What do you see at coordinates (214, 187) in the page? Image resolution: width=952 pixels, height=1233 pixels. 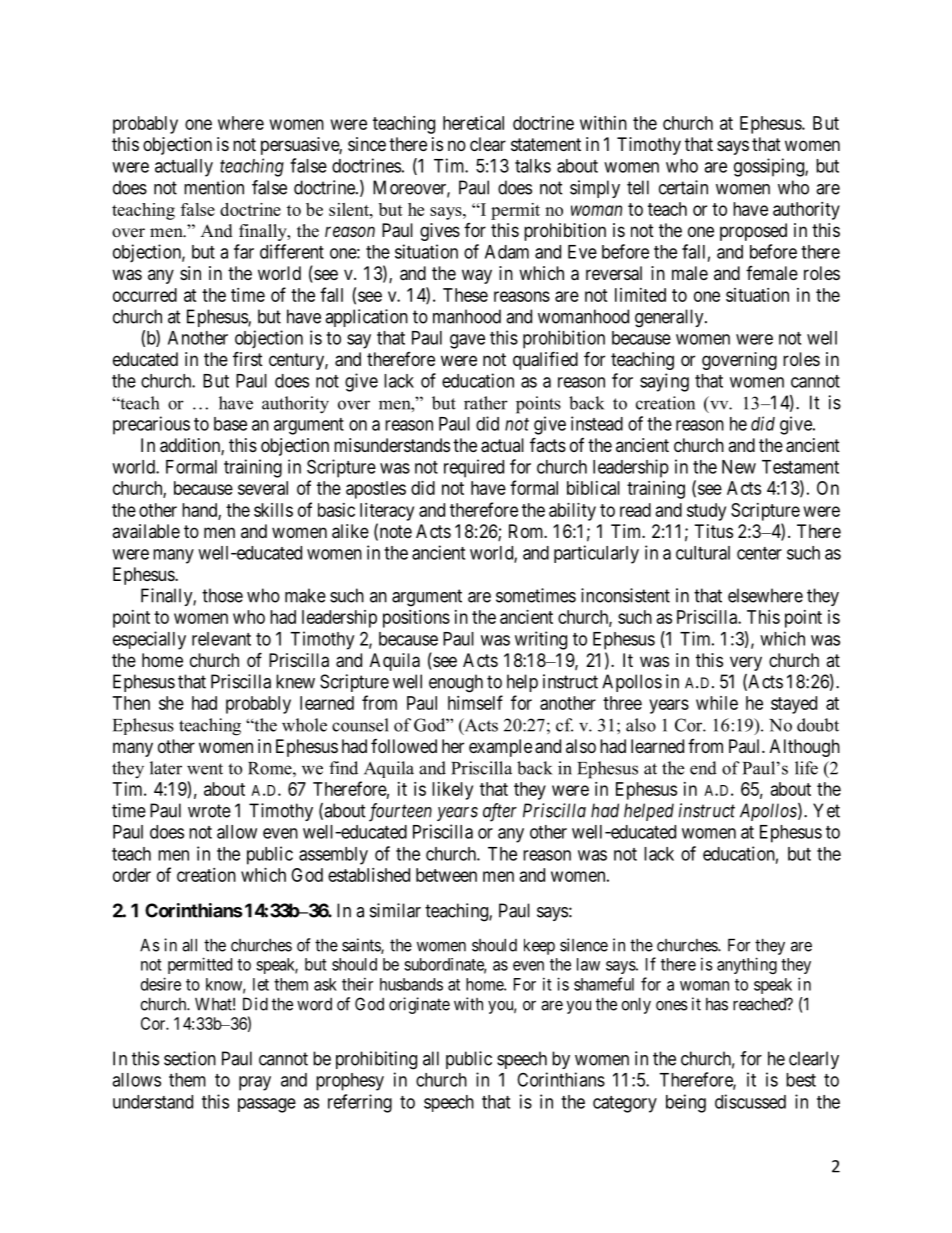 I see `mention` at bounding box center [214, 187].
